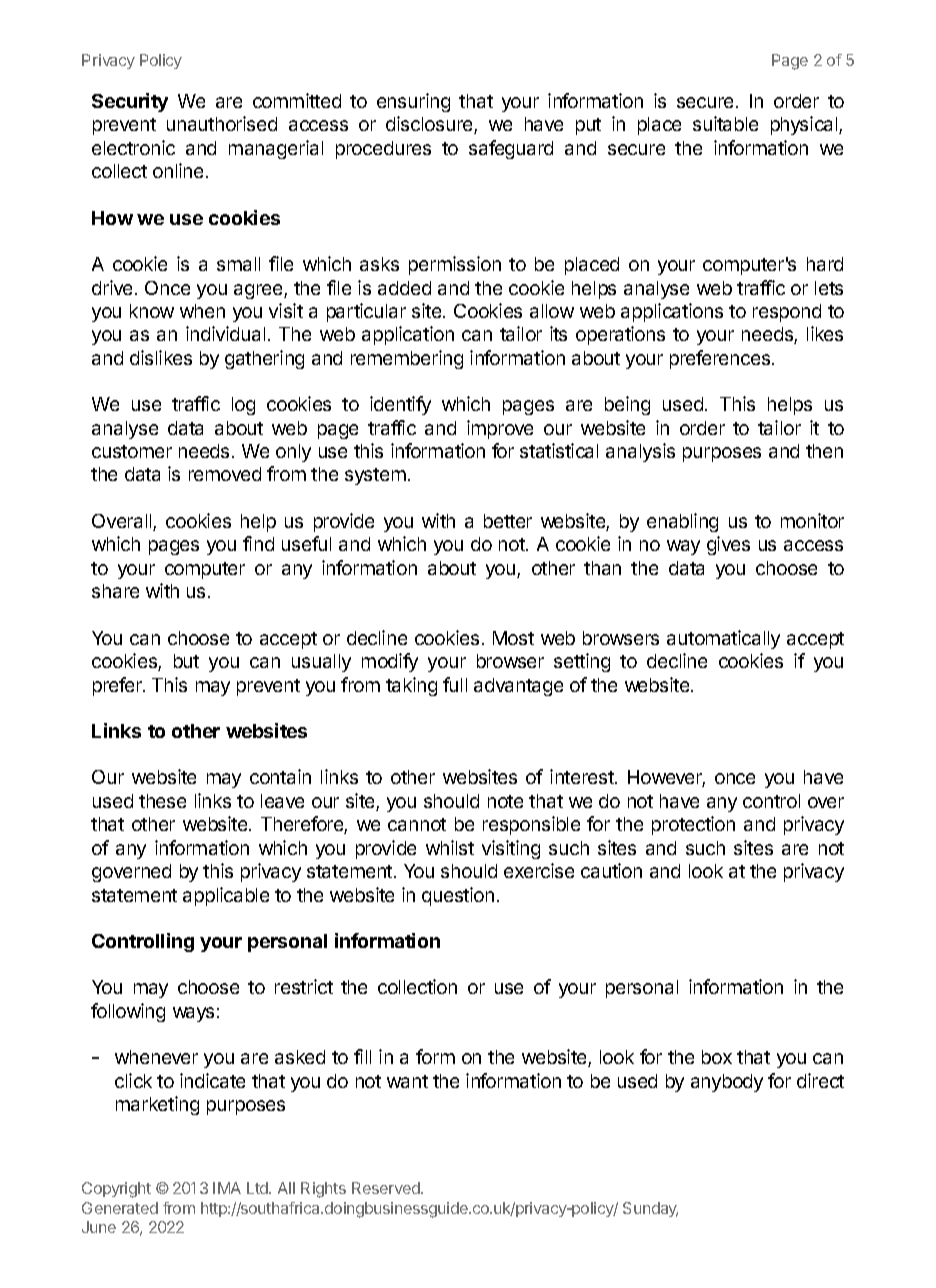 This screenshot has width=936, height=1288. Describe the element at coordinates (226, 896) in the screenshot. I see `applicable` at that location.
